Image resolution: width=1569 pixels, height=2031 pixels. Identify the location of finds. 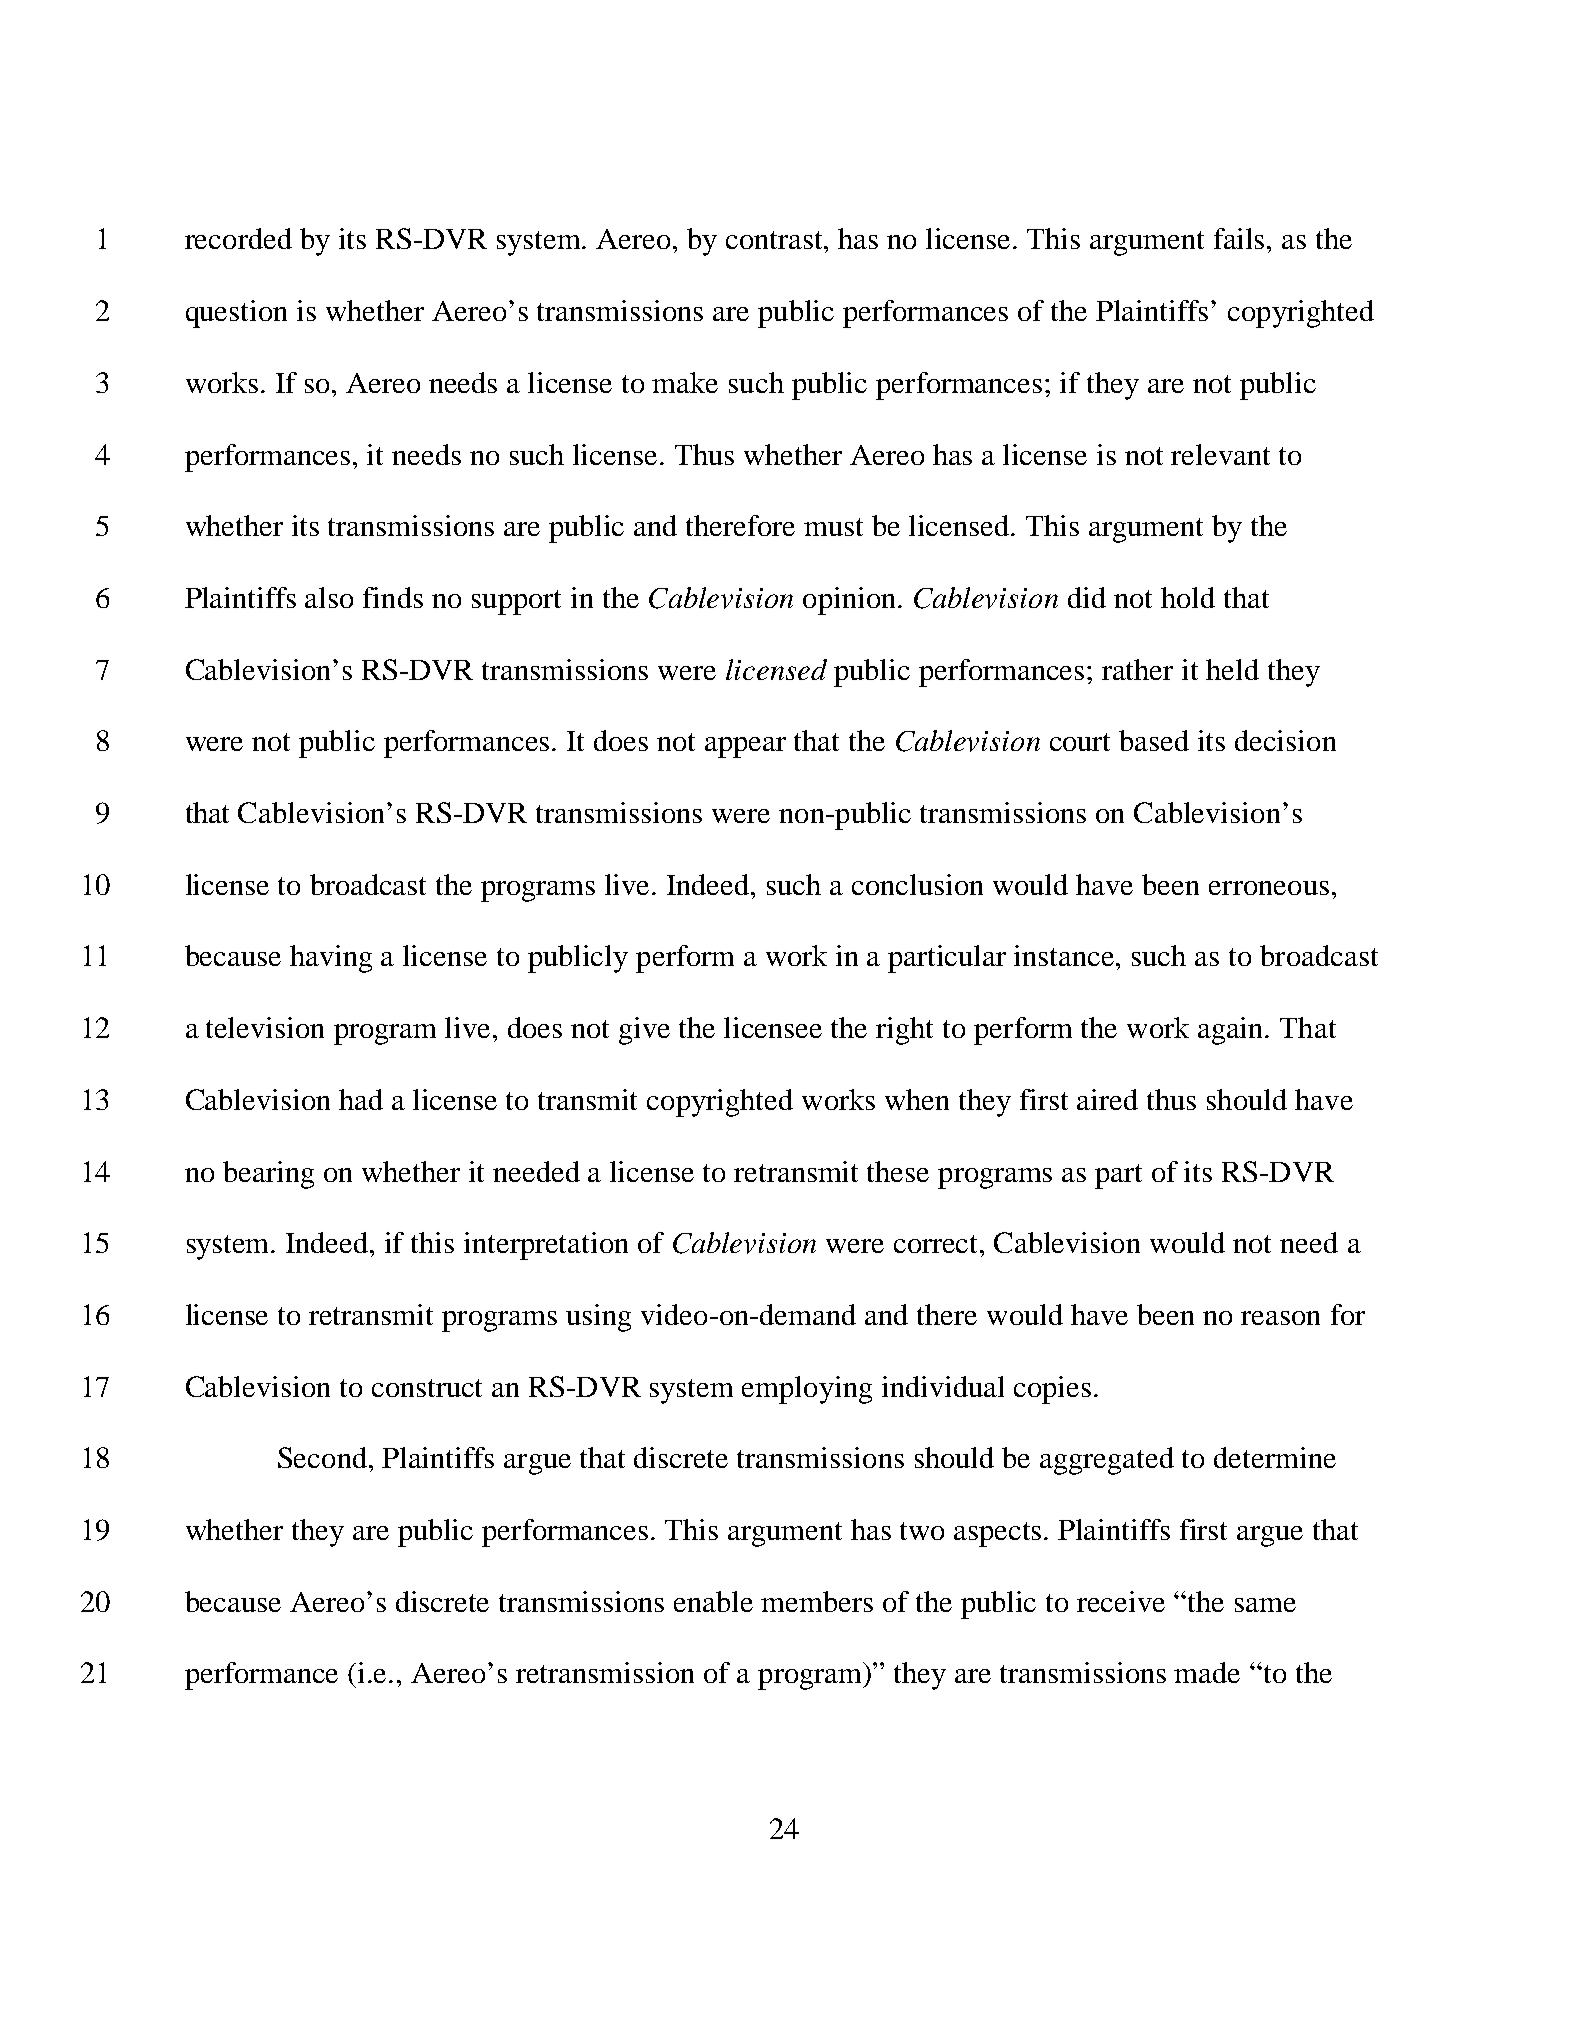
(393, 597).
